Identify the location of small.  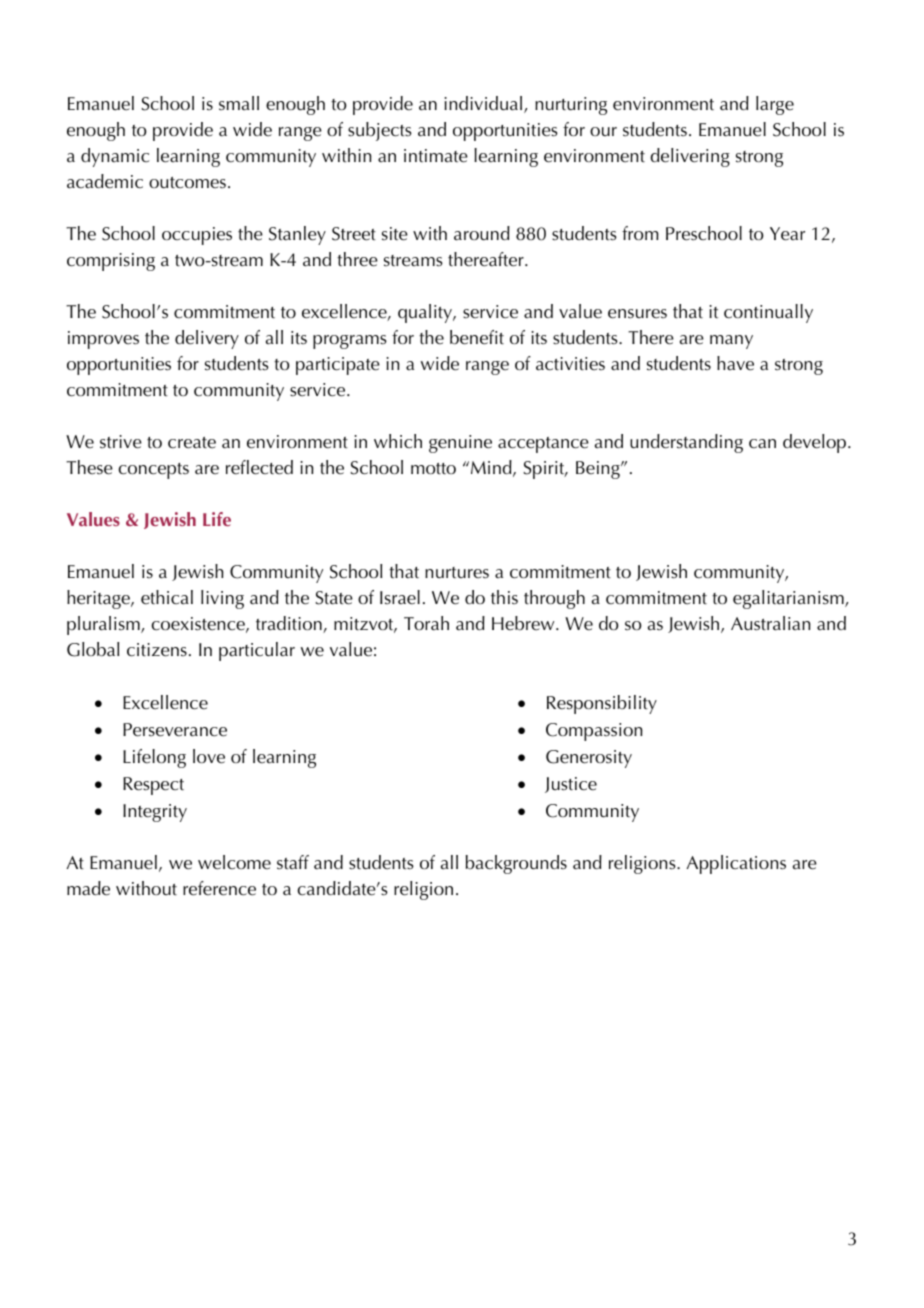
(239, 103).
